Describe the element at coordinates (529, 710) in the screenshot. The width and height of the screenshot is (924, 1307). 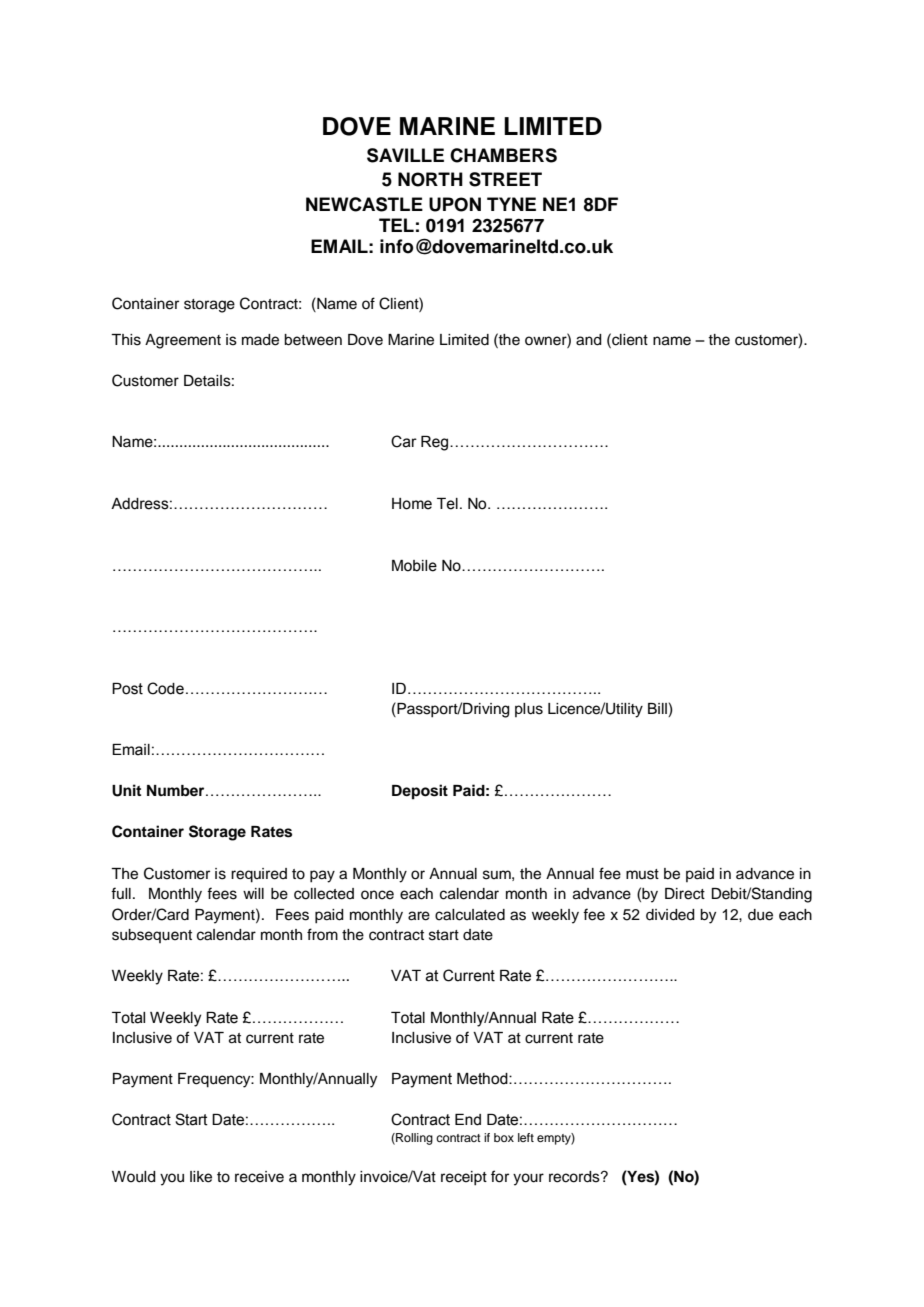
I see `plus` at that location.
